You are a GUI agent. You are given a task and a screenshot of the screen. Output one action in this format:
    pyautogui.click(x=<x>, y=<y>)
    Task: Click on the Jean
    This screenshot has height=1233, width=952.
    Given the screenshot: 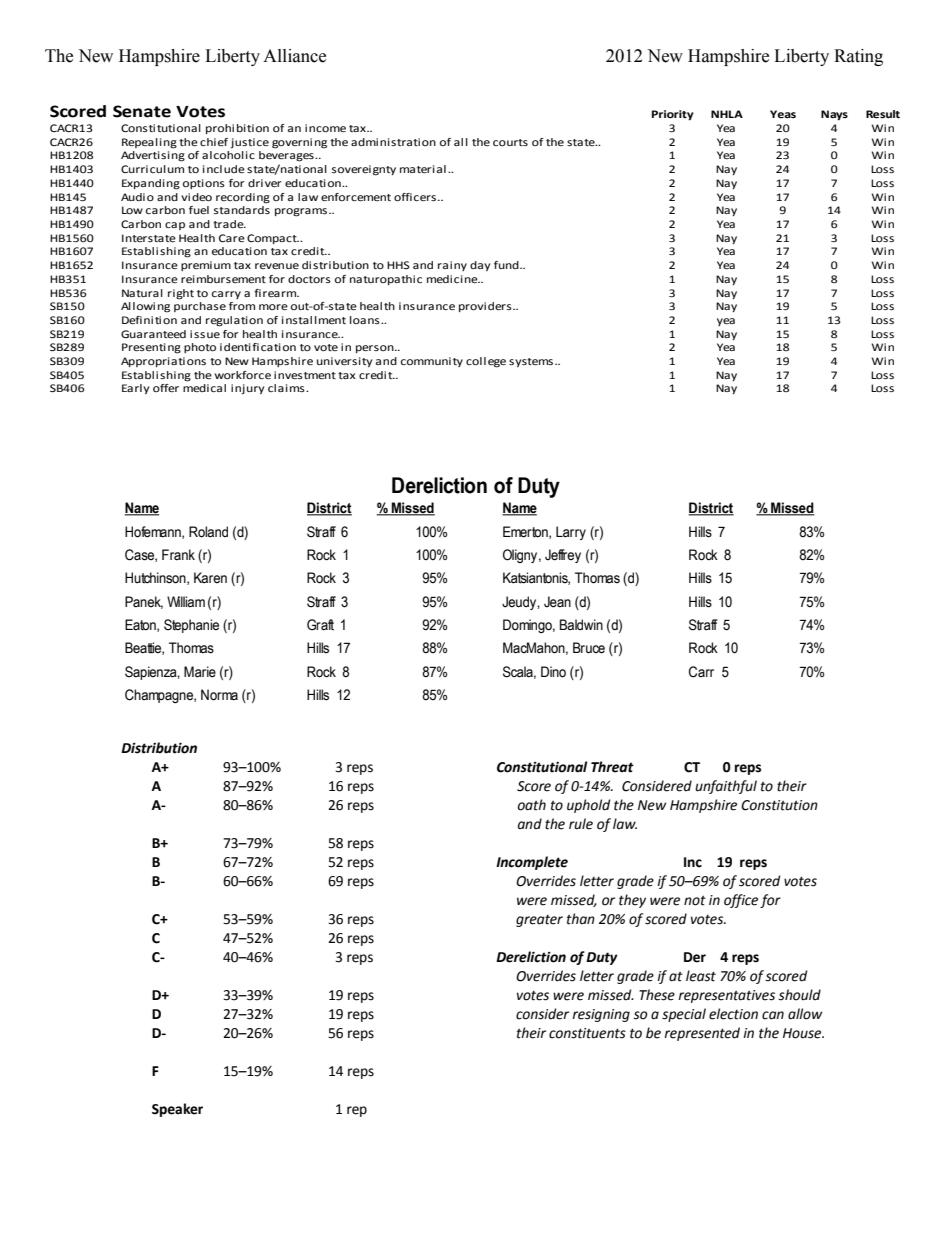 What is the action you would take?
    pyautogui.click(x=557, y=602)
